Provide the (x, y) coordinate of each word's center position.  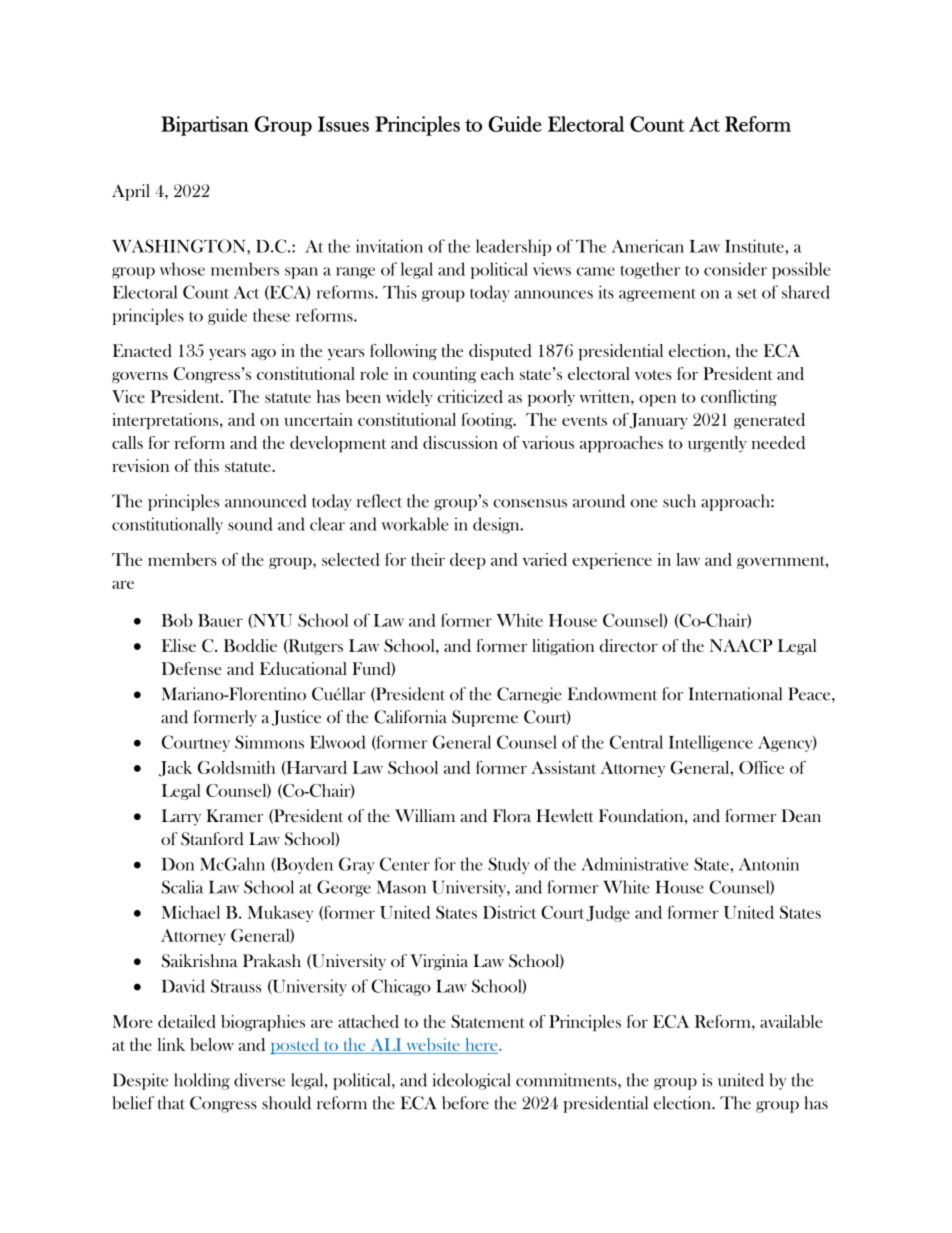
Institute (755, 246)
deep (468, 561)
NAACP (741, 645)
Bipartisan (205, 126)
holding (202, 1081)
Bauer (220, 620)
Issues (343, 124)
